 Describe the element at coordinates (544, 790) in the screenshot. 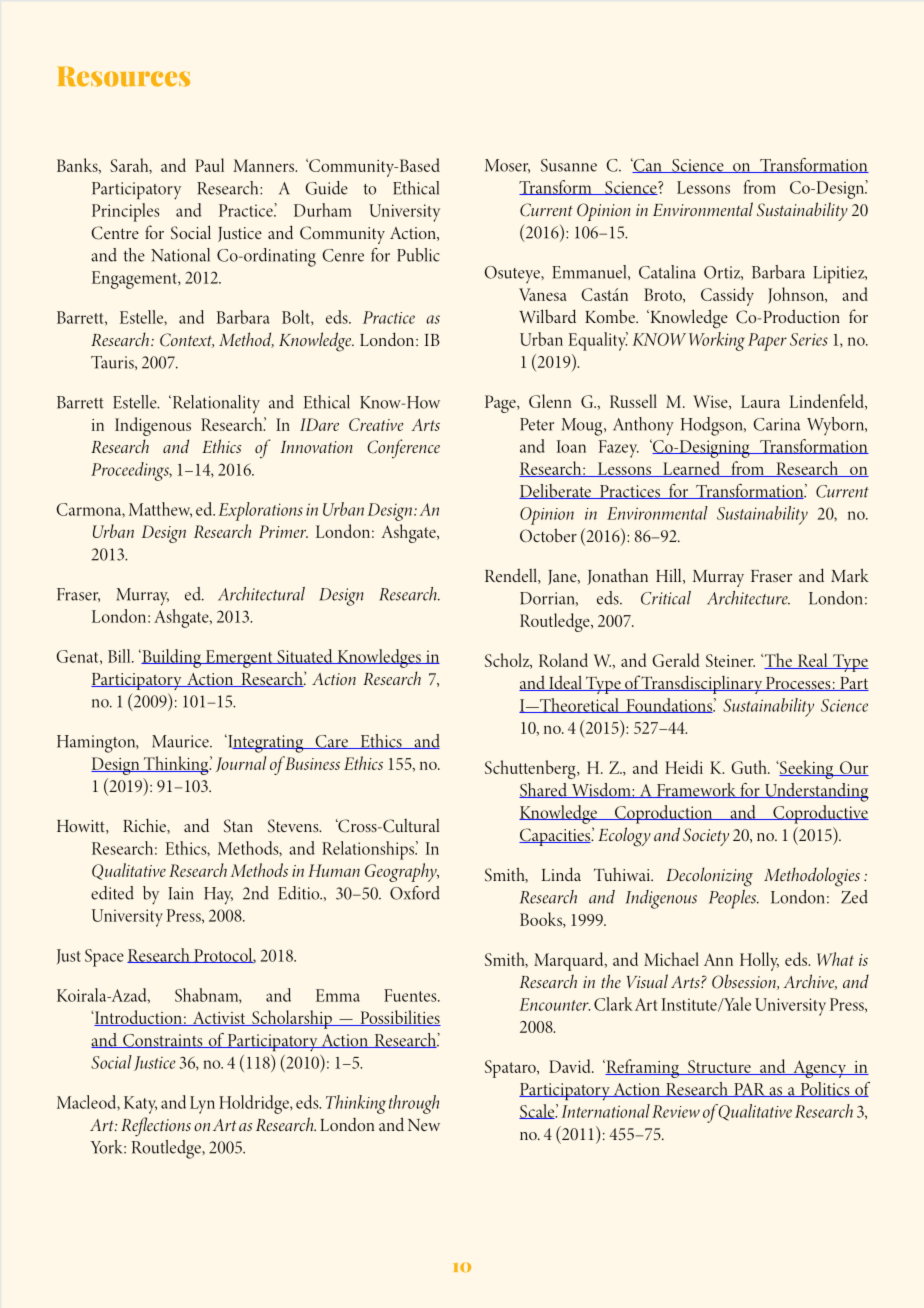

I see `Shared` at that location.
